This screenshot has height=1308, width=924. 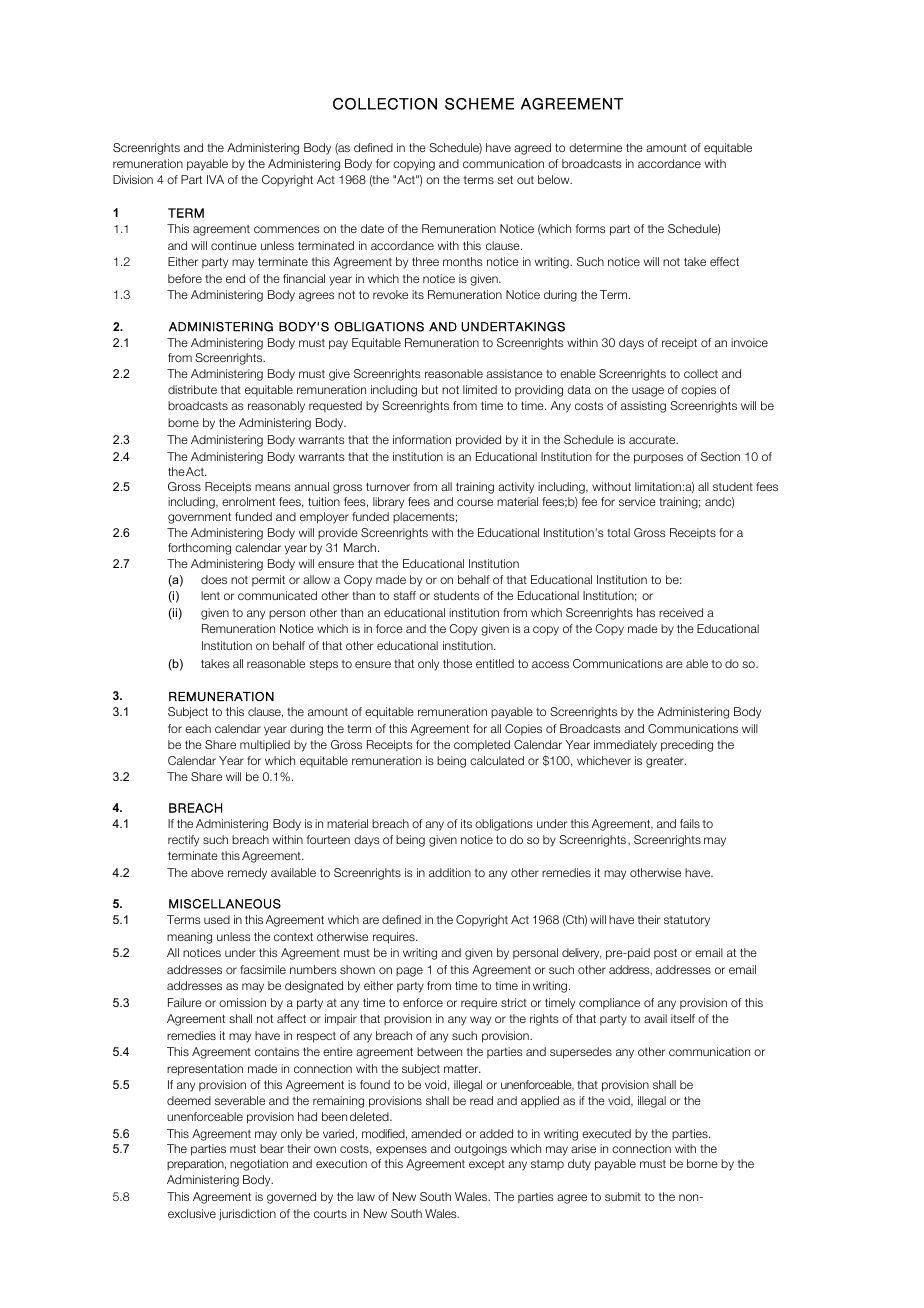 What do you see at coordinates (199, 549) in the screenshot?
I see `forthcoming` at bounding box center [199, 549].
